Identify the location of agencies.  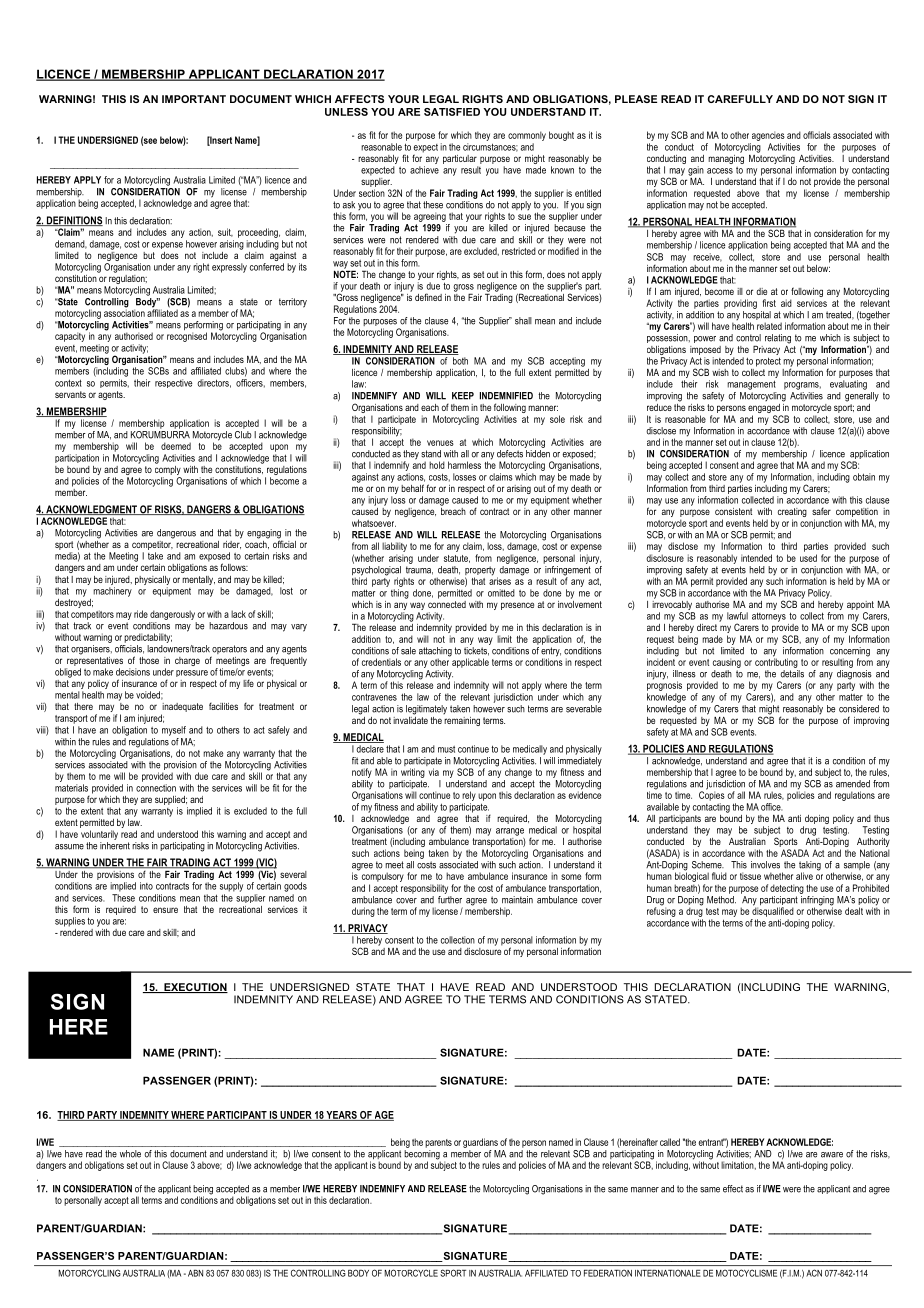
(768, 136).
